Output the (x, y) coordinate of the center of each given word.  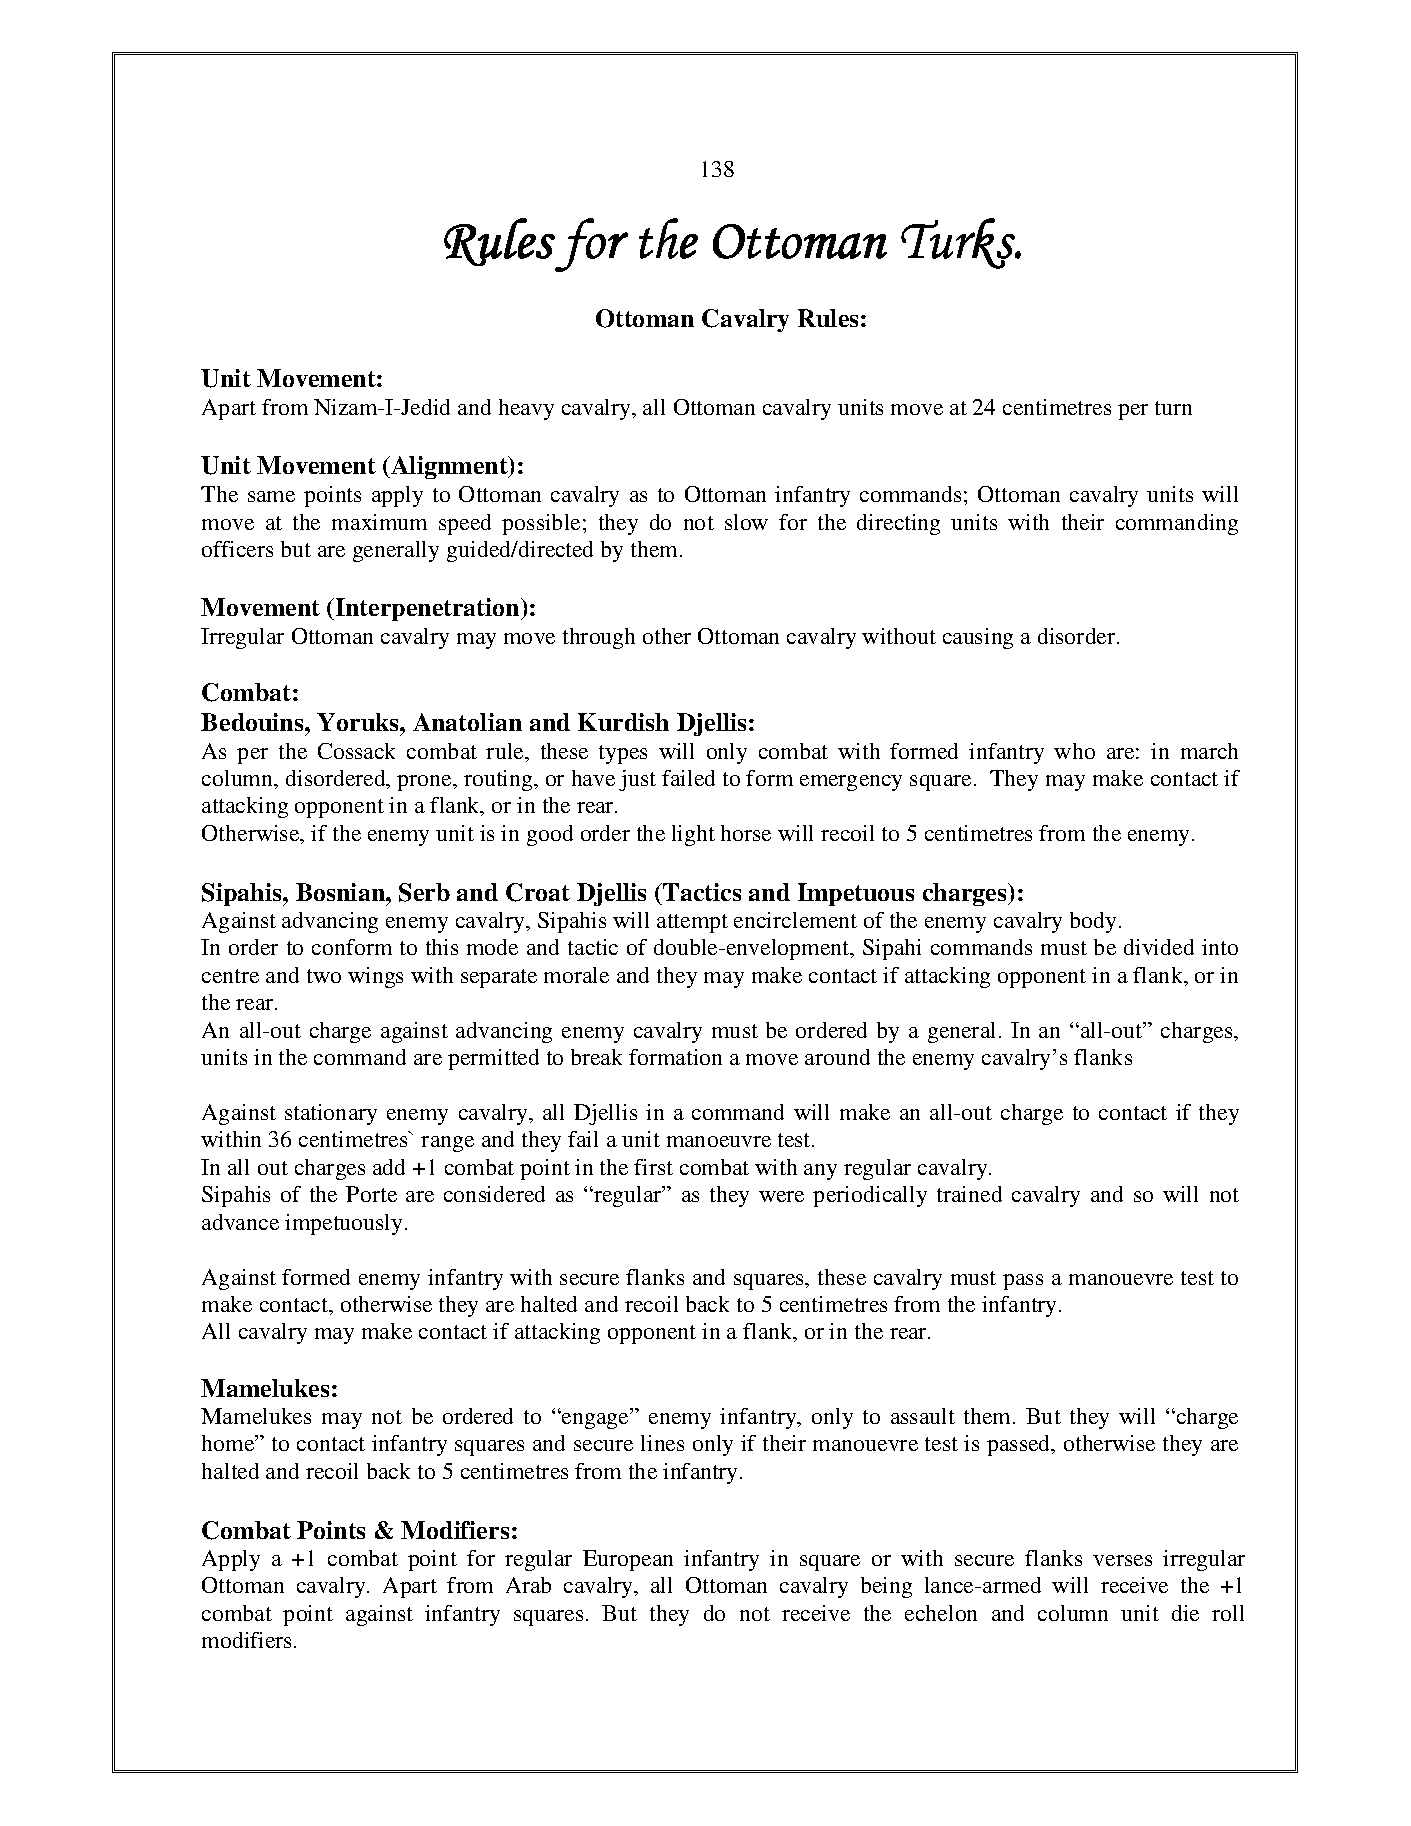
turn (1173, 408)
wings (375, 977)
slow (746, 522)
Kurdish (623, 722)
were (781, 1196)
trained (969, 1194)
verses (1122, 1560)
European (628, 1560)
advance (240, 1222)
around (837, 1057)
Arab (528, 1585)
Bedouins (253, 722)
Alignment (449, 467)
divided (1159, 947)
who (1074, 751)
